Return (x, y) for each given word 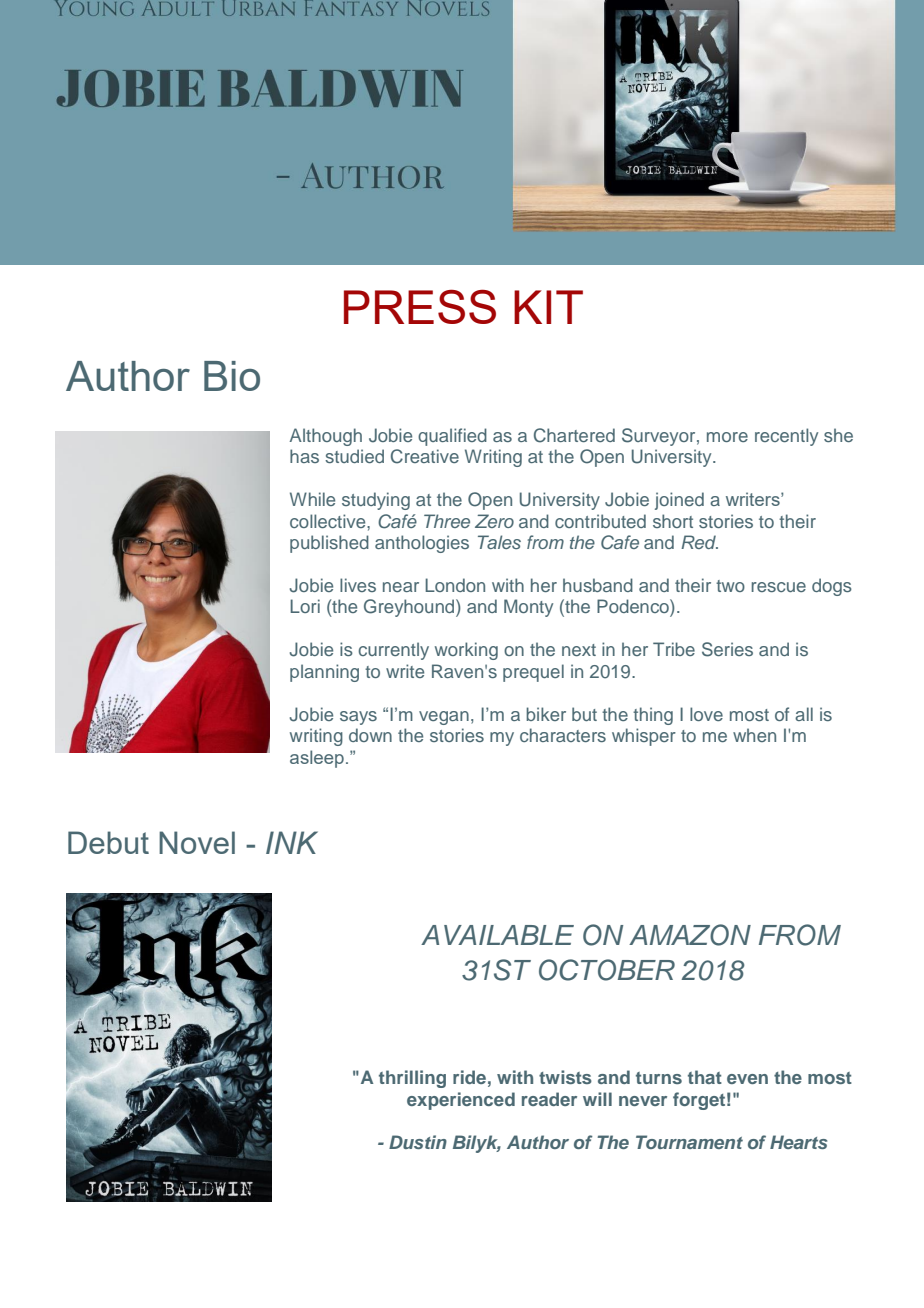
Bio (232, 376)
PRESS (420, 306)
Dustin (418, 1142)
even (747, 1079)
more (727, 437)
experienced (461, 1101)
